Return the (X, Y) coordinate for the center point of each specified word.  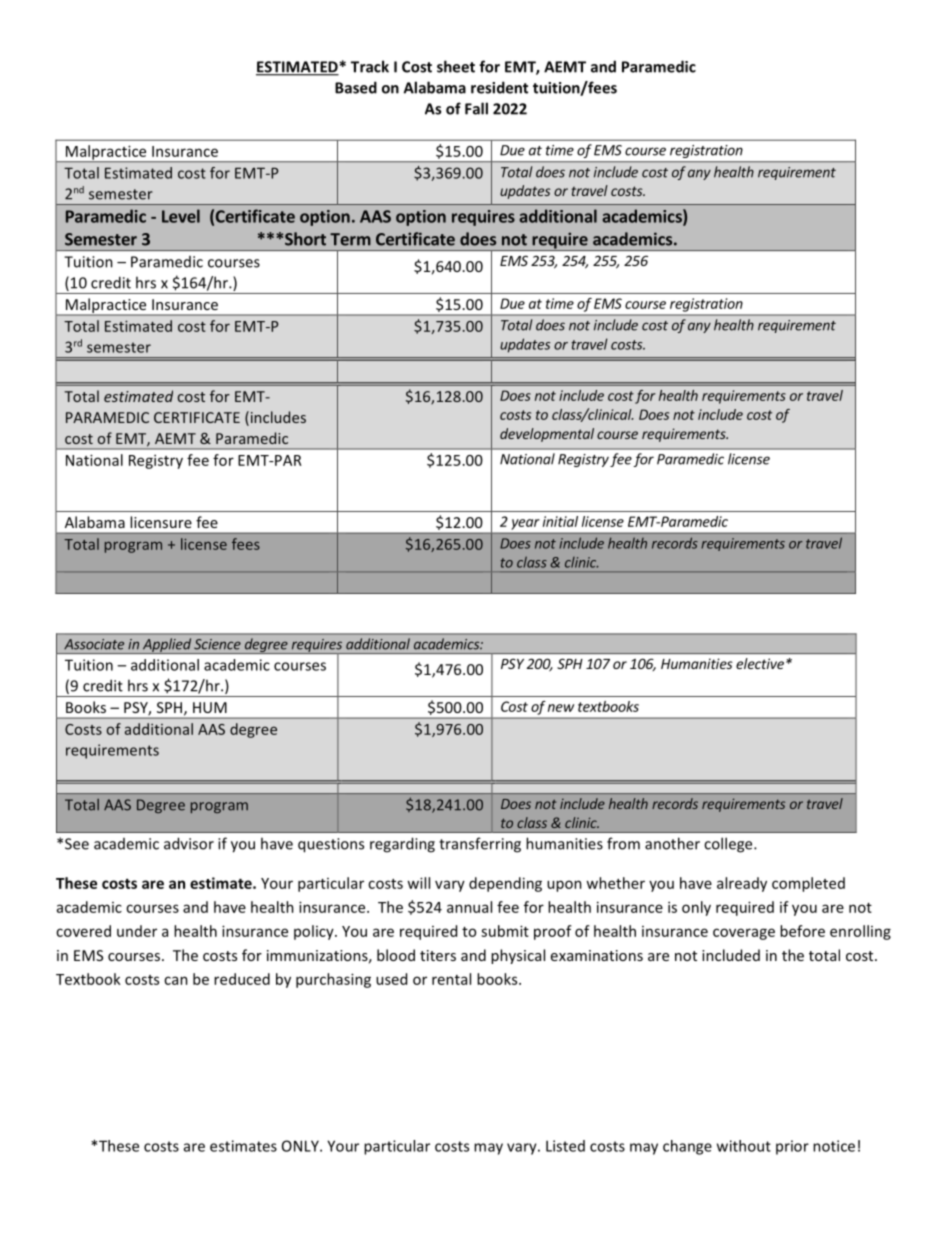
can (176, 980)
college (729, 845)
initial (560, 521)
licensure (161, 522)
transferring (480, 845)
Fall (476, 108)
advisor (189, 843)
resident (499, 87)
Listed (565, 1146)
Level (181, 216)
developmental (547, 435)
